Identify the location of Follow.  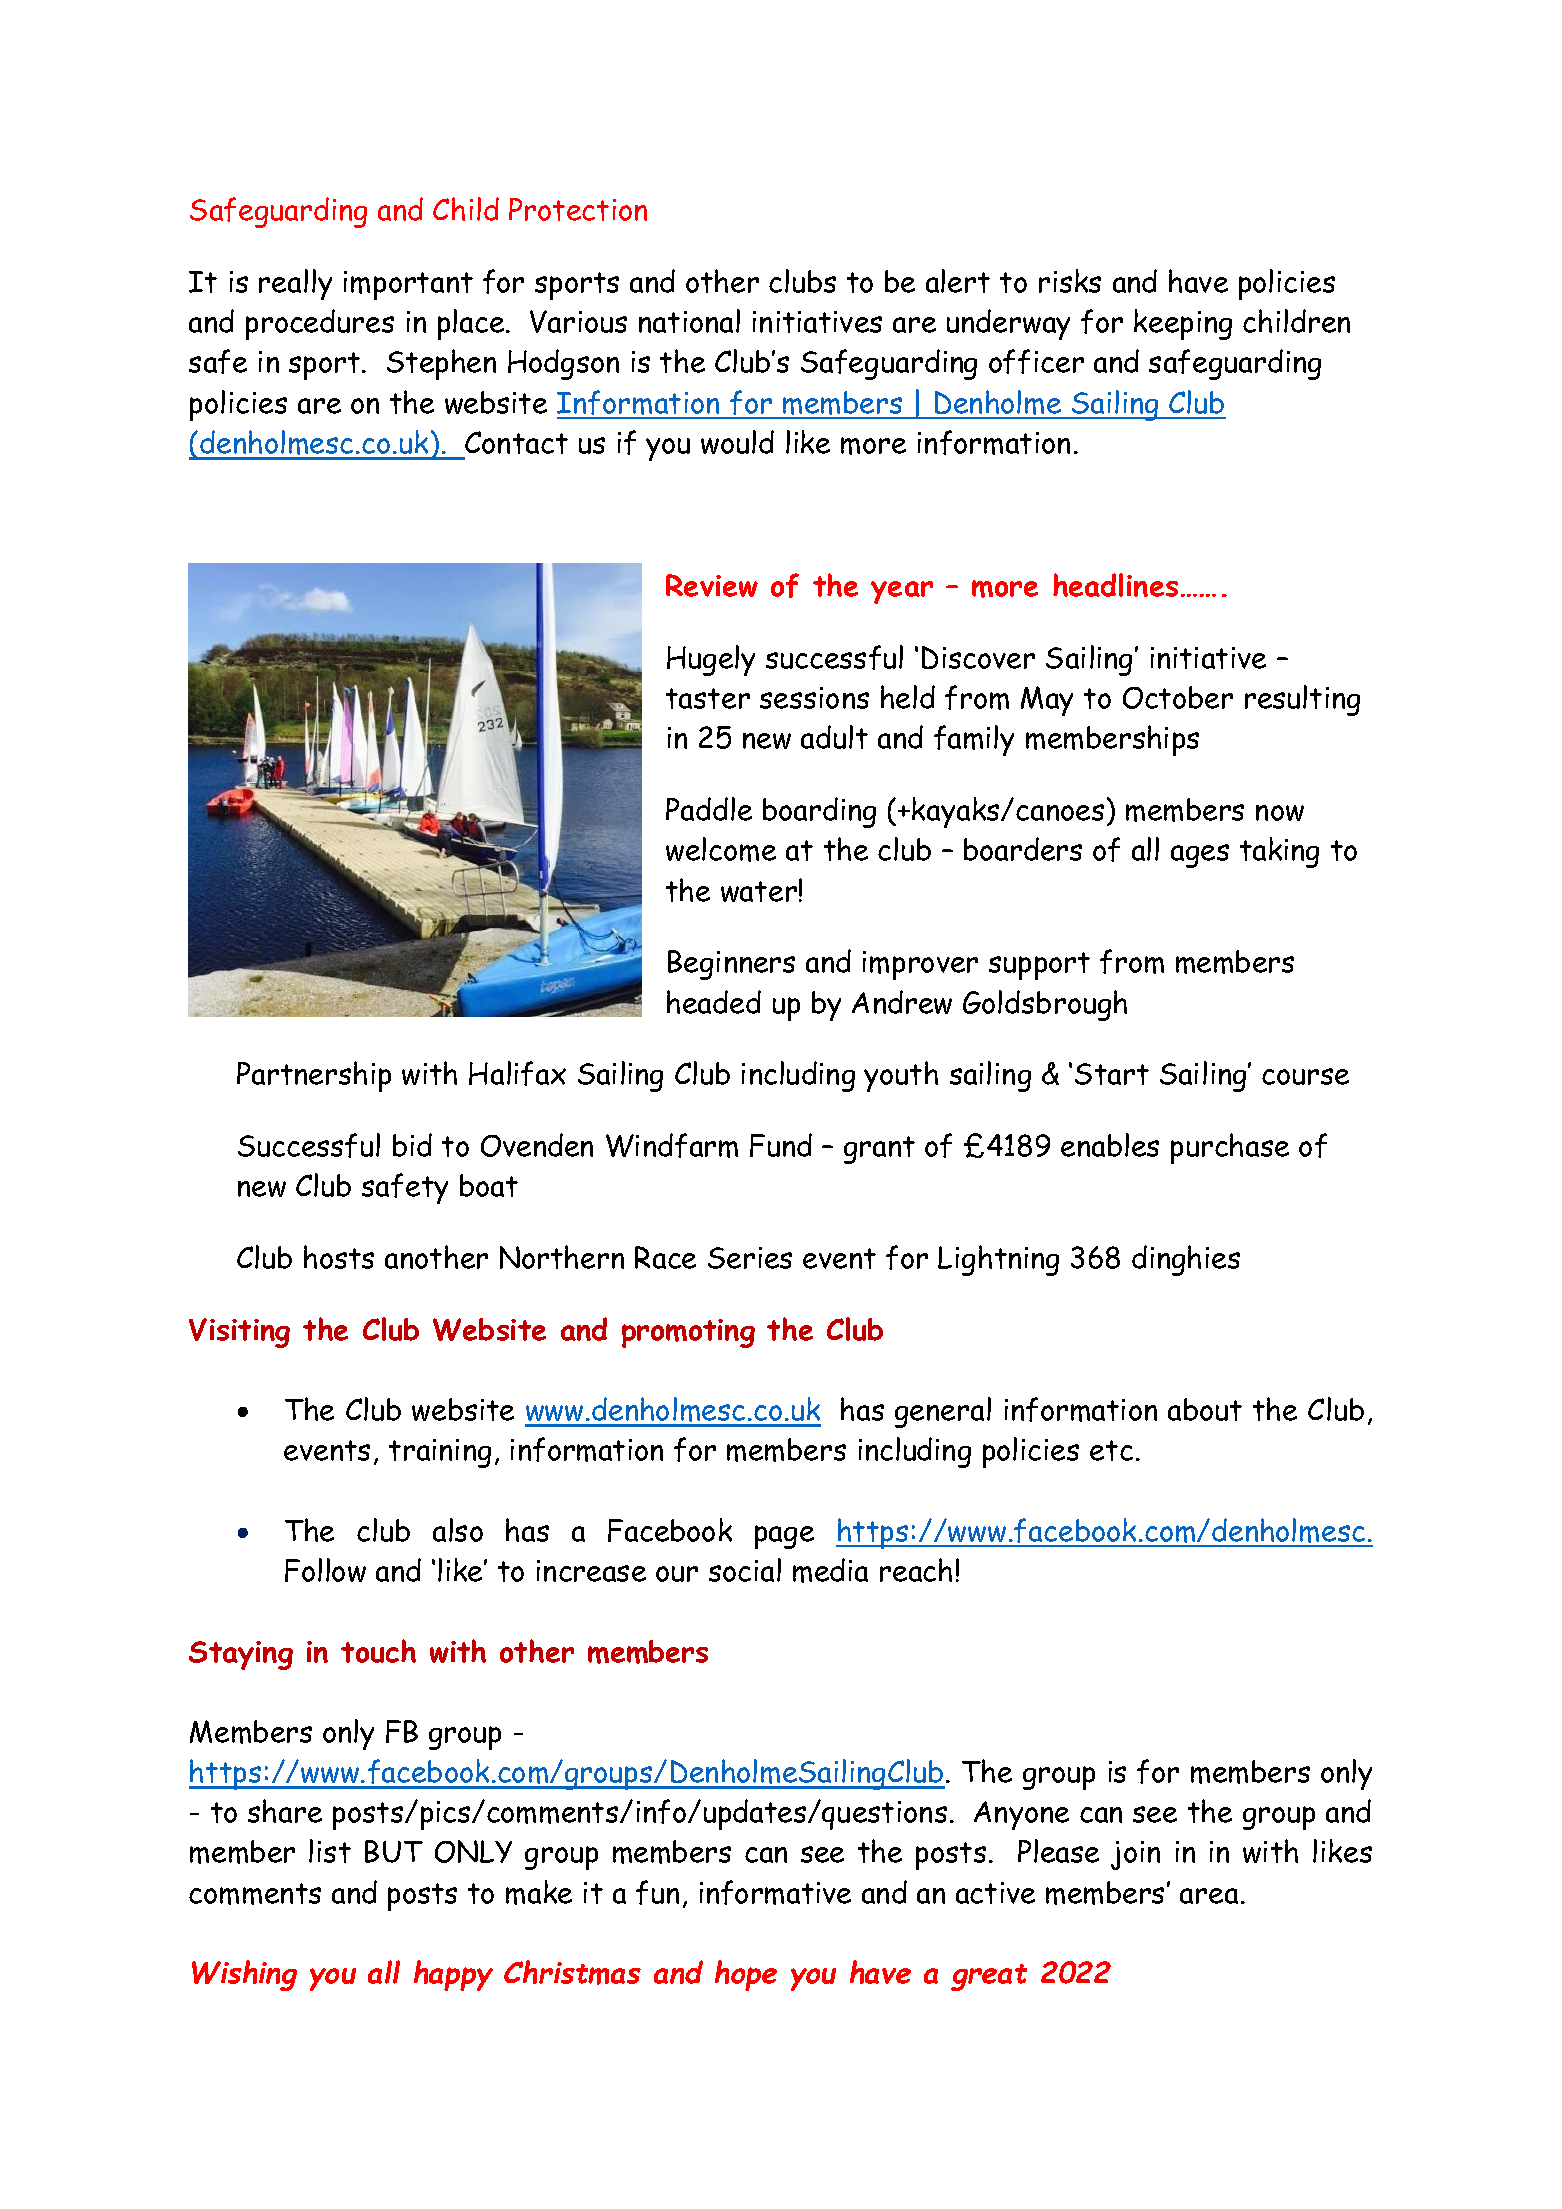
(325, 1570).
